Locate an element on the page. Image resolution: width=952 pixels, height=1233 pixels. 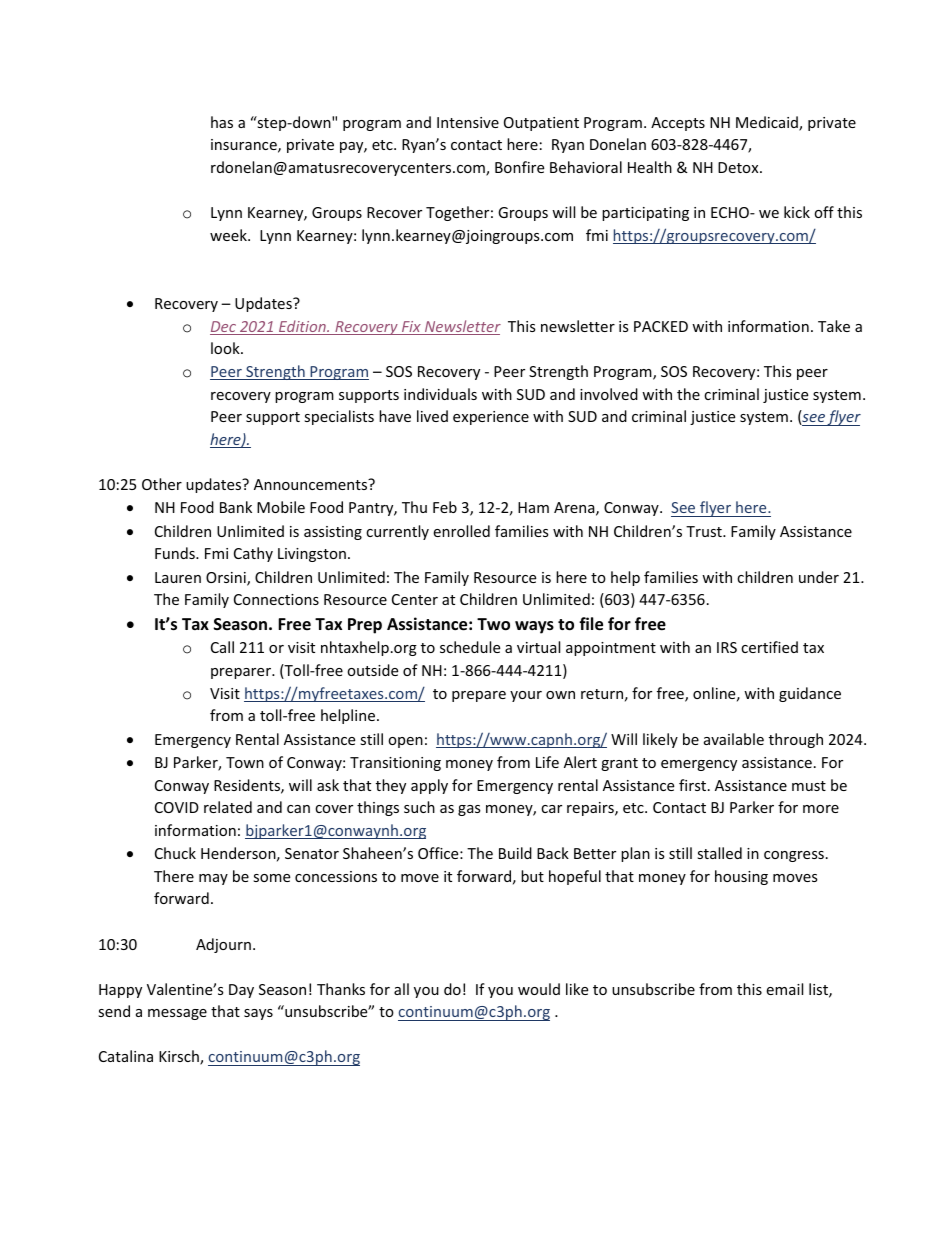
Detox is located at coordinates (739, 167).
